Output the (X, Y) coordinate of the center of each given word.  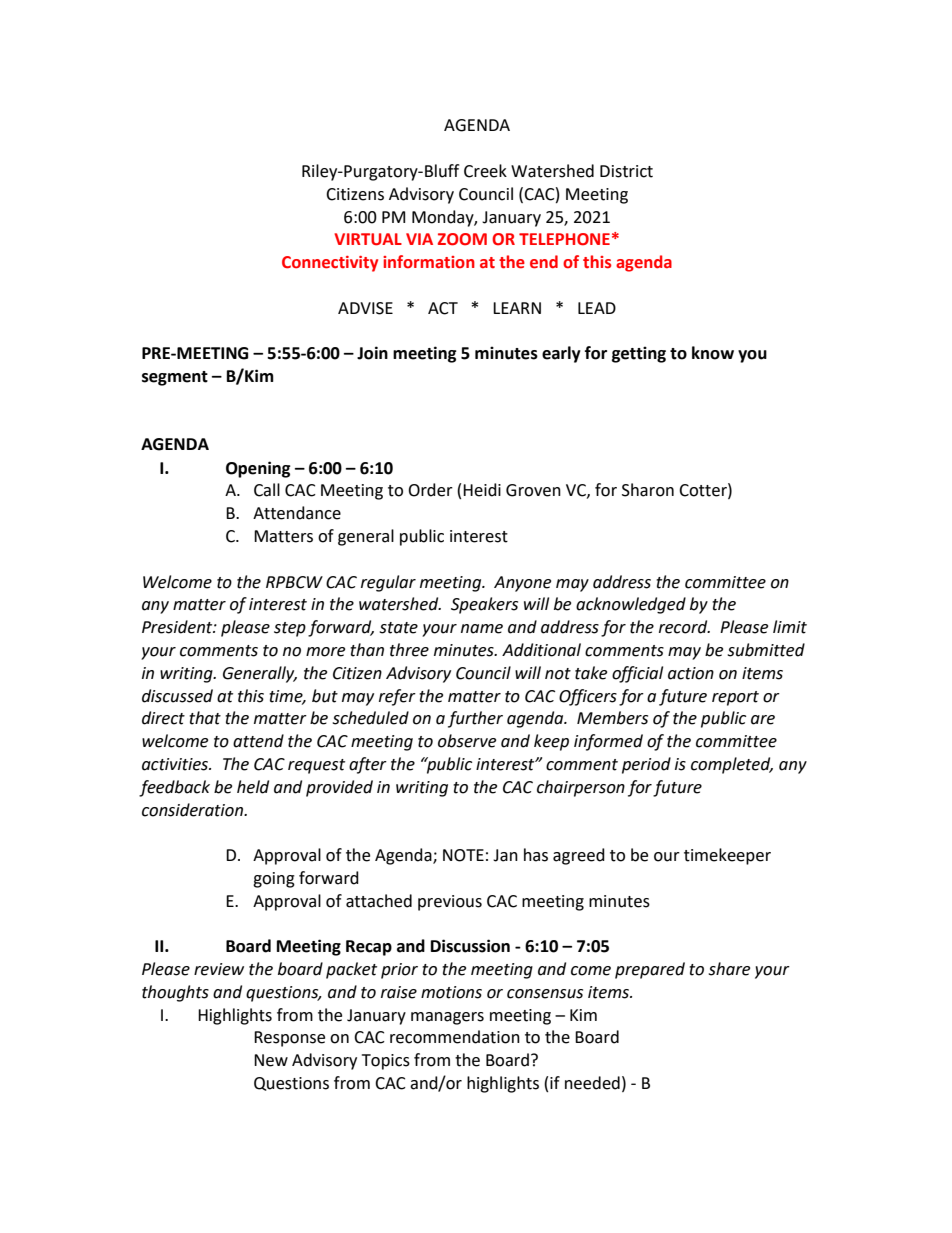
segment (175, 378)
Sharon (648, 490)
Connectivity (330, 264)
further (475, 719)
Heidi (482, 490)
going (274, 880)
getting (639, 354)
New (271, 1060)
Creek (485, 171)
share (729, 969)
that (205, 718)
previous (450, 903)
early (561, 354)
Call (267, 490)
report (735, 698)
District (626, 171)
